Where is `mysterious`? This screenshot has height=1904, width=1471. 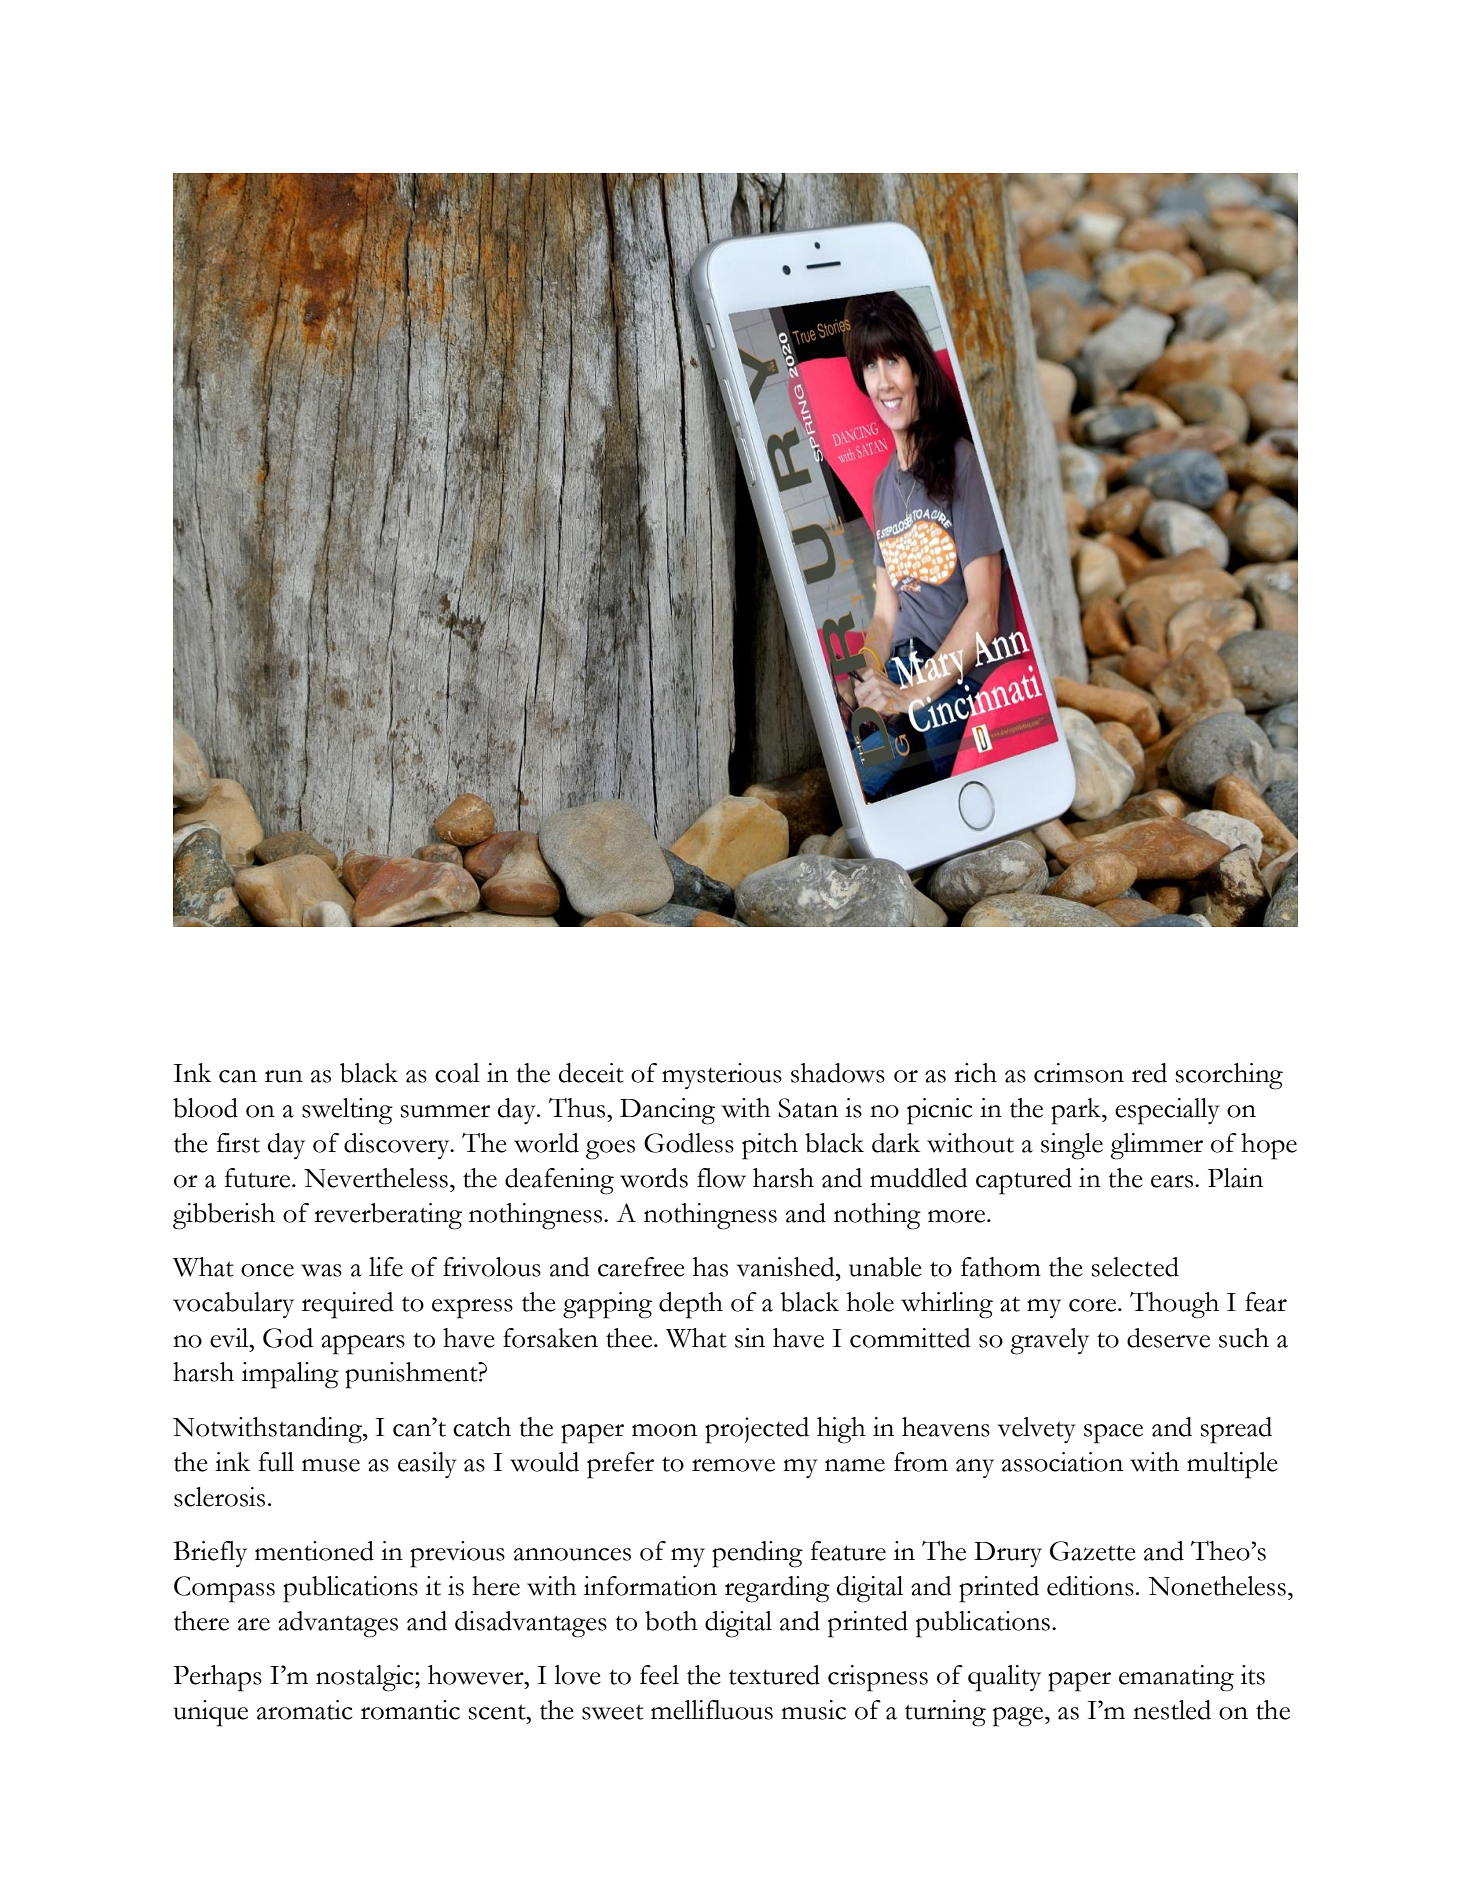 mysterious is located at coordinates (722, 1076).
